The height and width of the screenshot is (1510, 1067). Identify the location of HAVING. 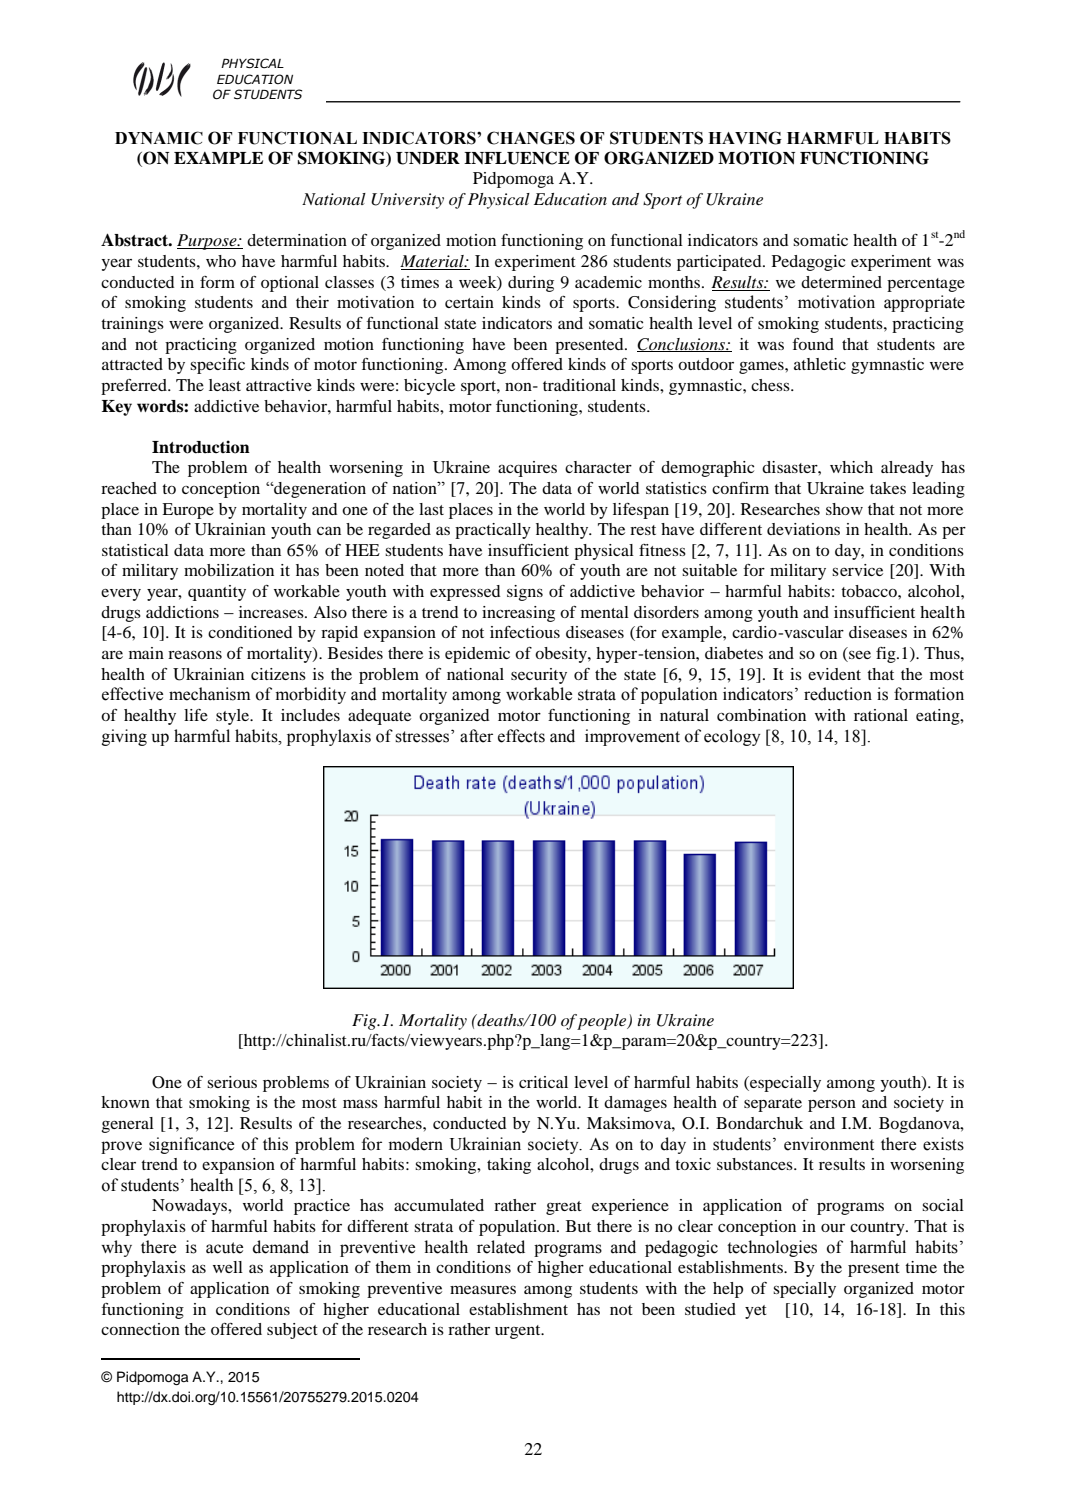
(745, 138).
